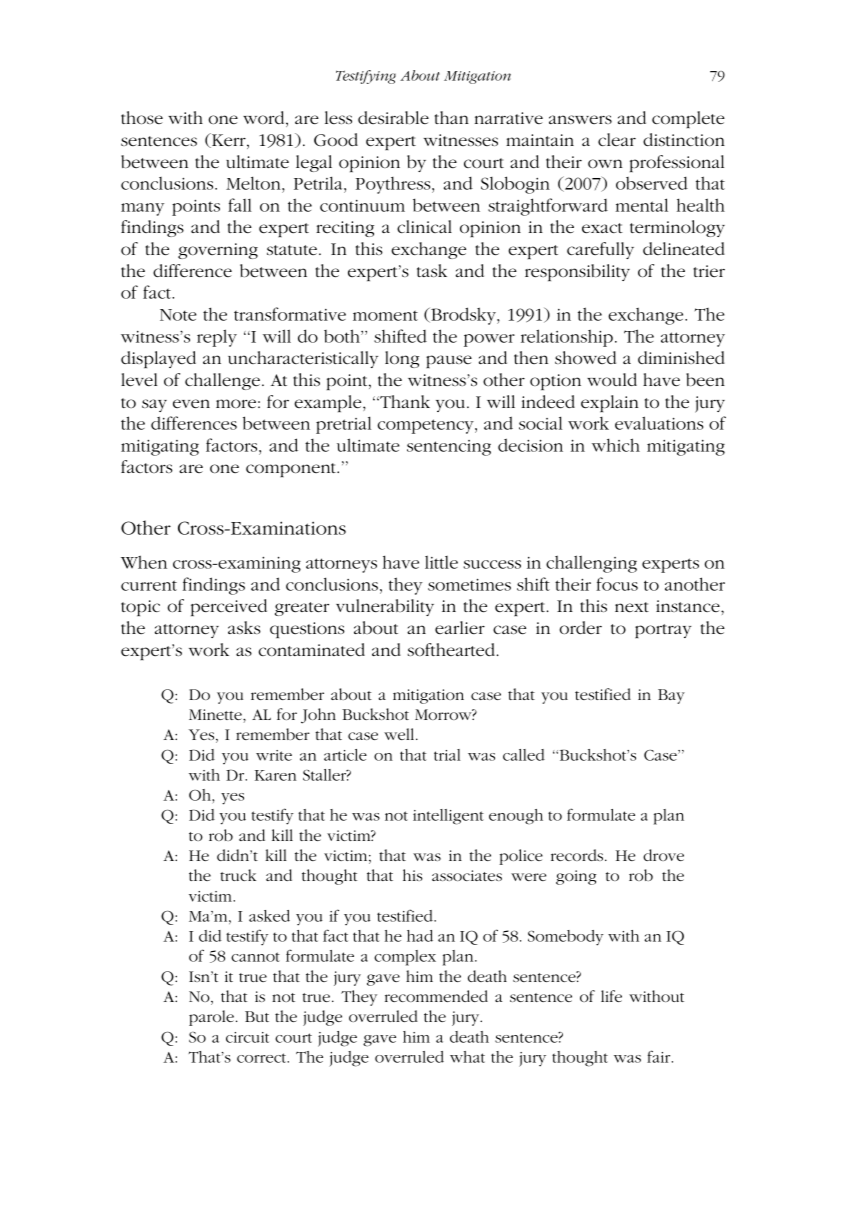 The image size is (849, 1213). What do you see at coordinates (254, 183) in the image?
I see `Melton` at bounding box center [254, 183].
